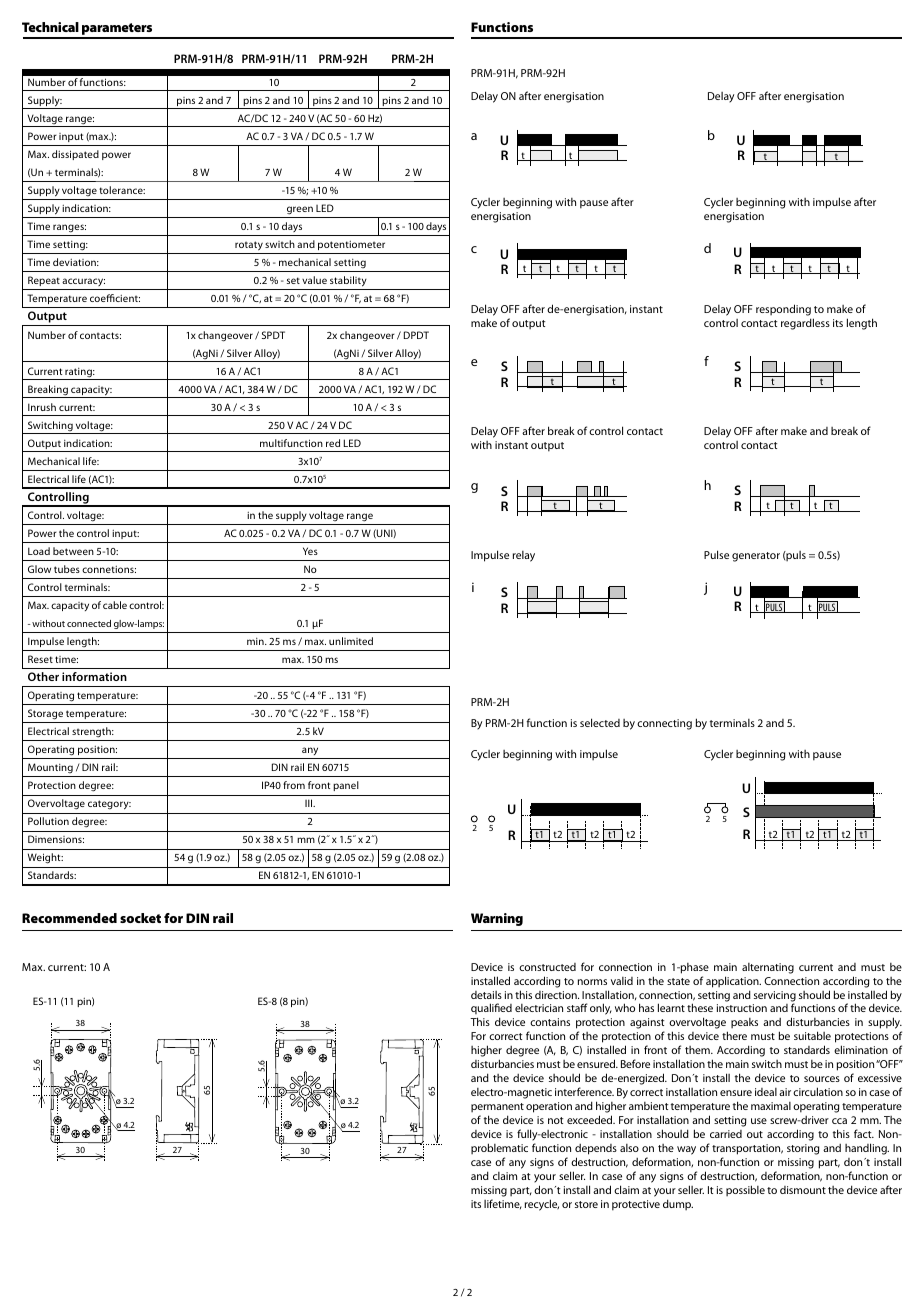 Image resolution: width=924 pixels, height=1308 pixels. Describe the element at coordinates (768, 968) in the page. I see `alternating` at that location.
